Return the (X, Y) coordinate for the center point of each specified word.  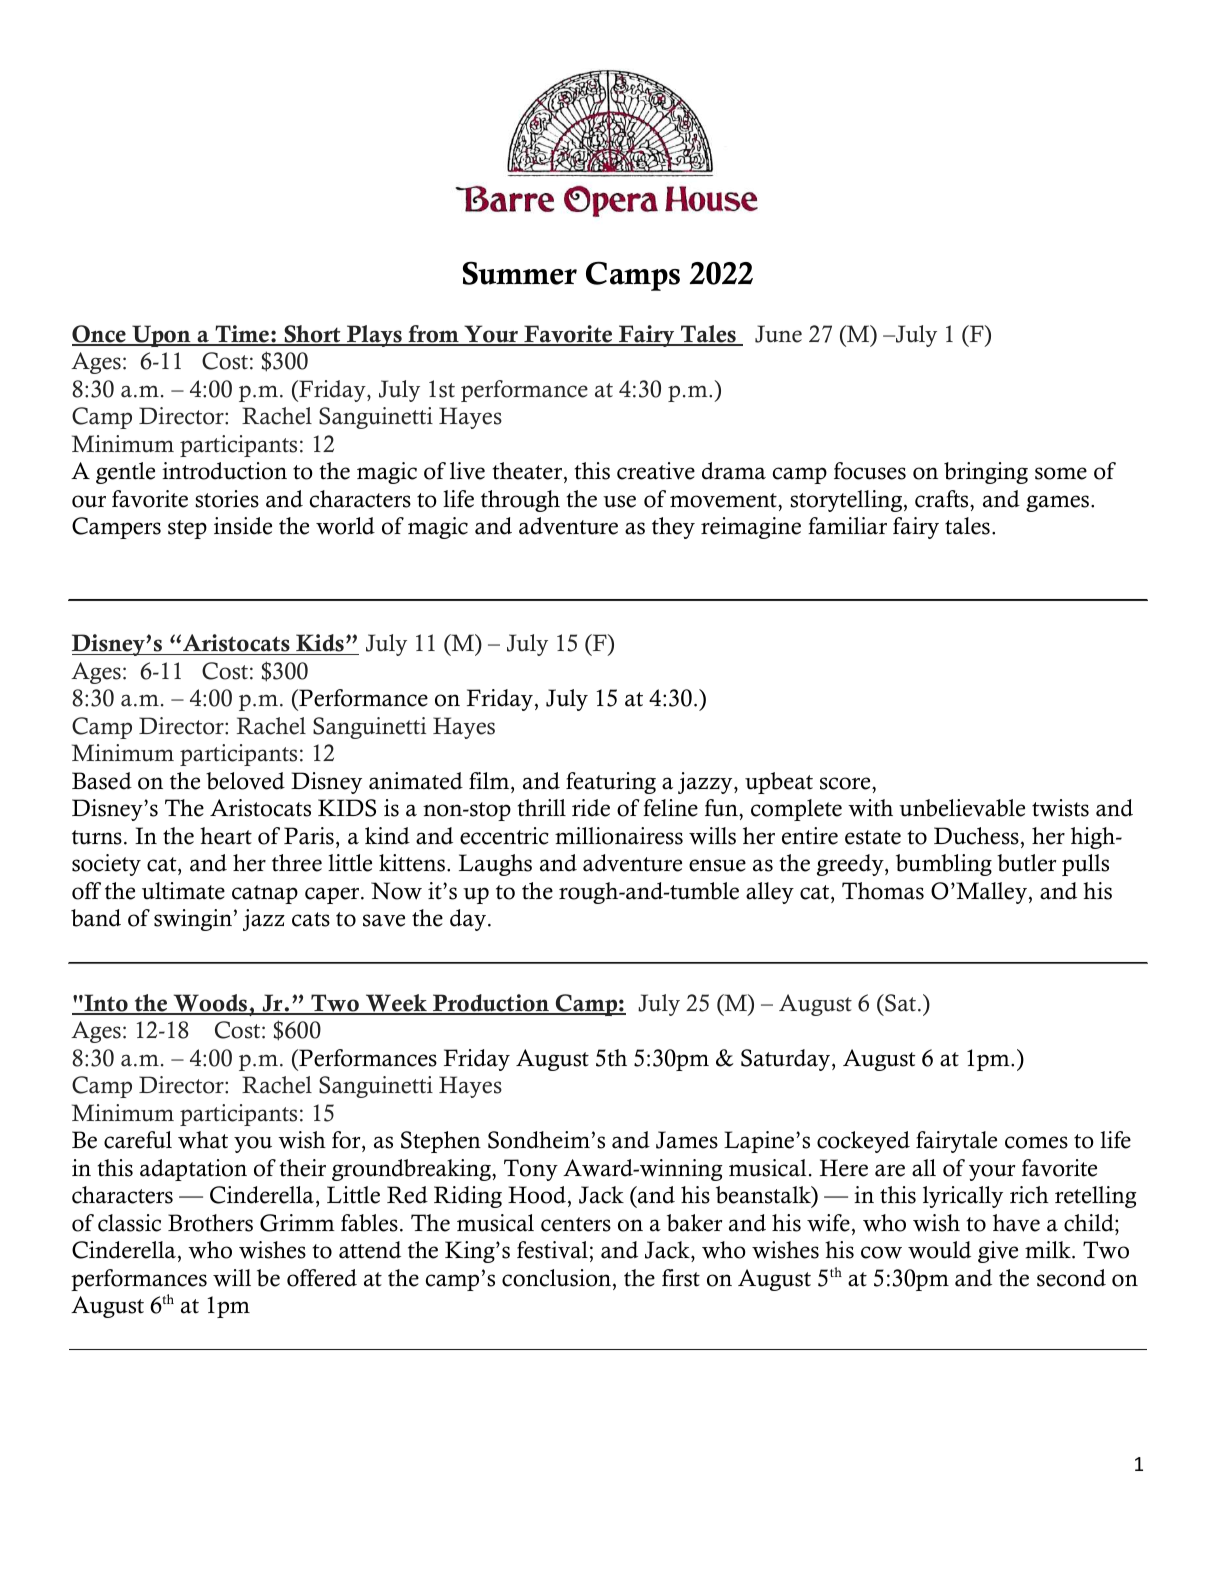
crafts (943, 499)
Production (490, 1004)
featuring (611, 783)
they (673, 528)
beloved (245, 781)
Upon (161, 336)
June (778, 334)
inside (243, 526)
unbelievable (962, 808)
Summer (520, 273)
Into (106, 1004)
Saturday (785, 1060)
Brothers (210, 1223)
